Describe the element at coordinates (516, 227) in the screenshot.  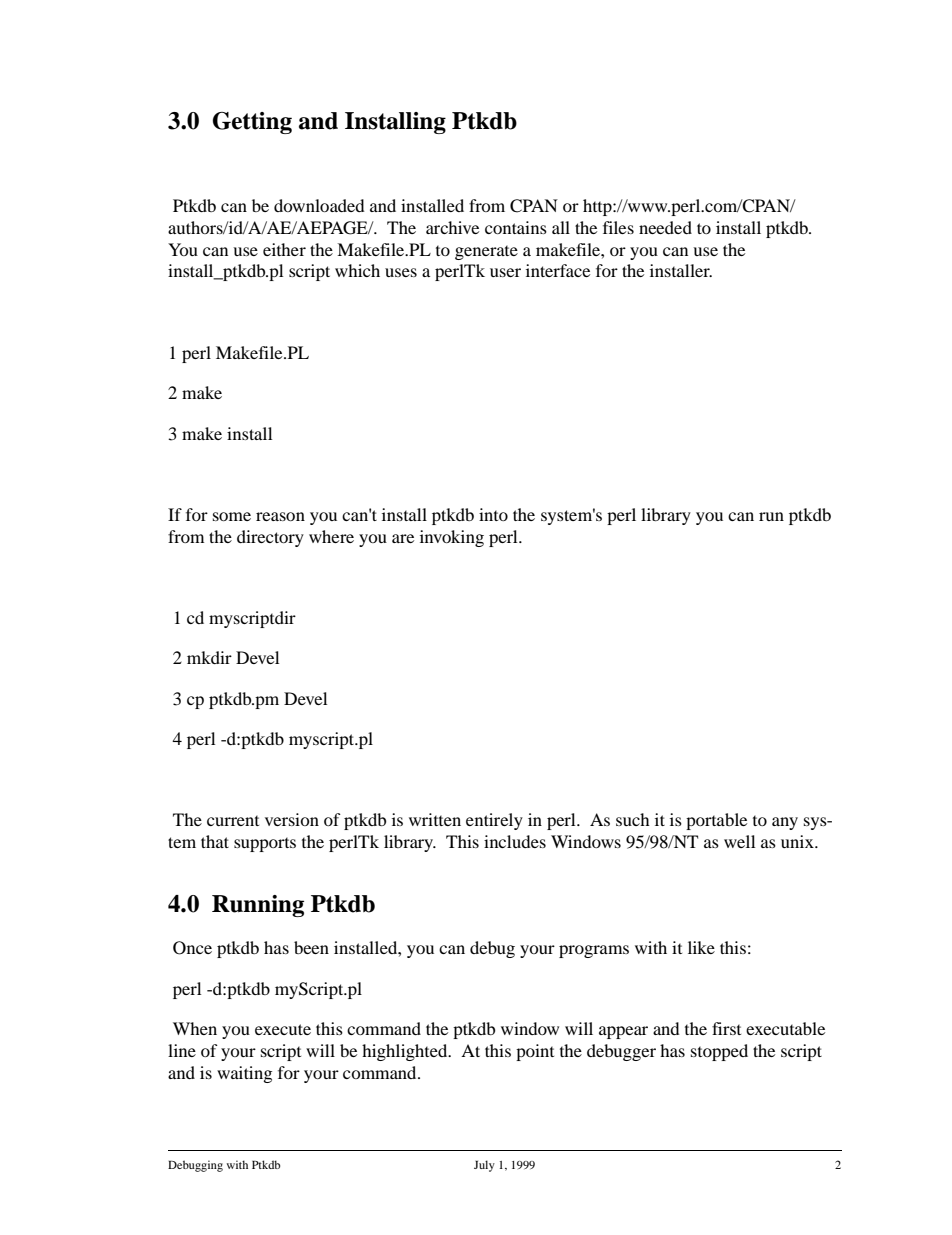
I see `contains` at that location.
